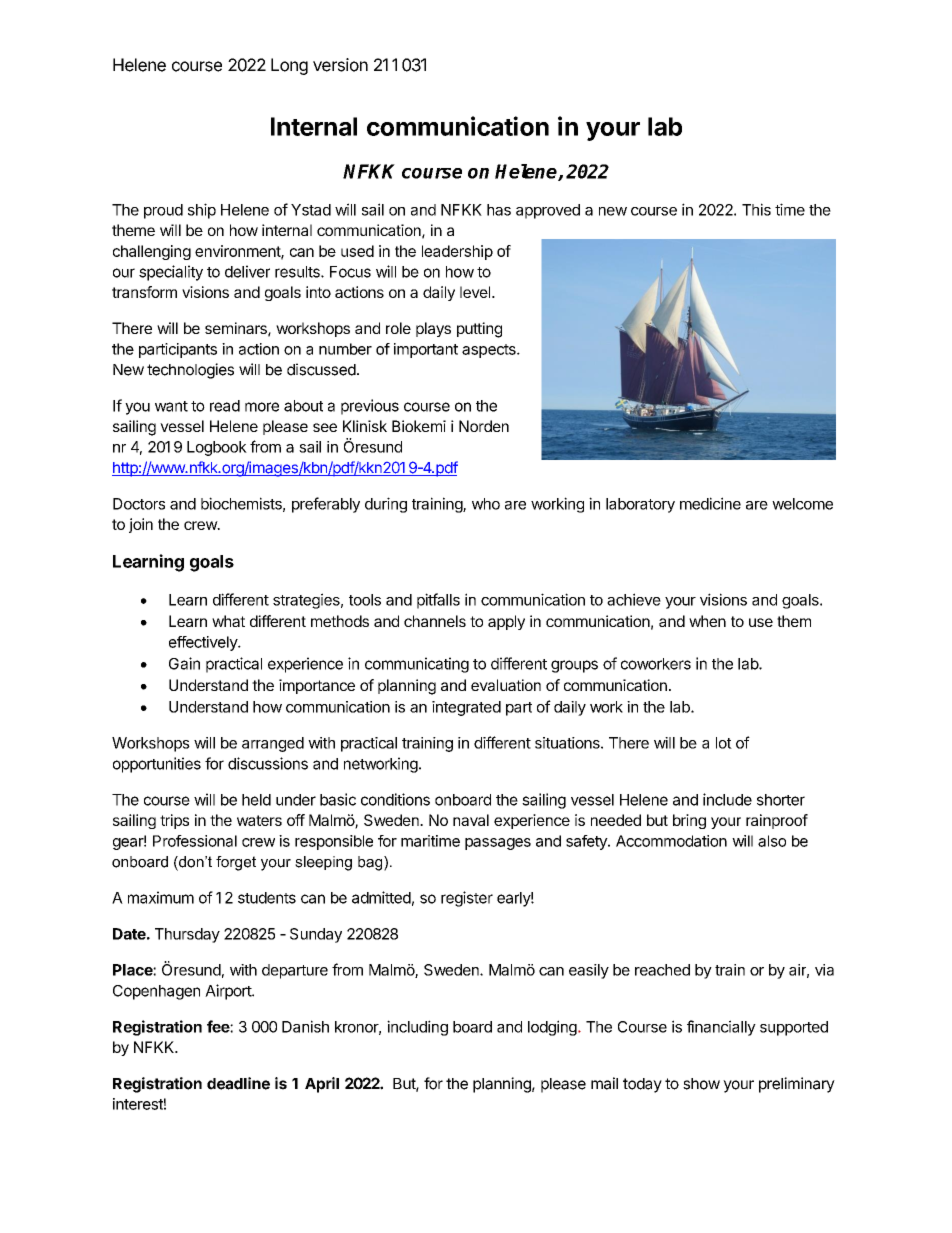 The width and height of the document is (952, 1233). What do you see at coordinates (707, 621) in the document?
I see `when` at bounding box center [707, 621].
